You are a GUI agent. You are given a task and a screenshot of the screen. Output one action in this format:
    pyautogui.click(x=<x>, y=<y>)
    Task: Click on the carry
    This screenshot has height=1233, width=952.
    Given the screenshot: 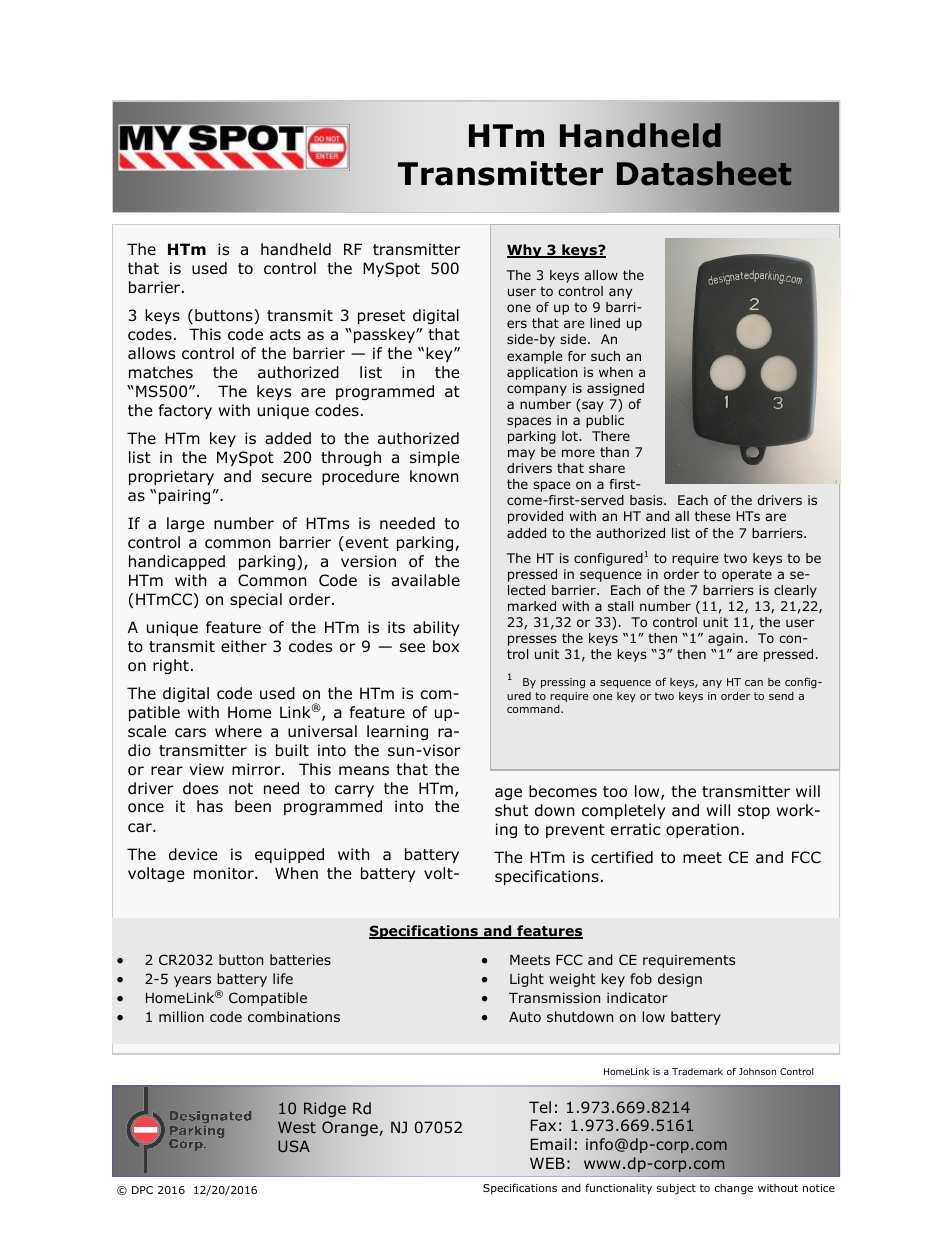 What is the action you would take?
    pyautogui.click(x=354, y=791)
